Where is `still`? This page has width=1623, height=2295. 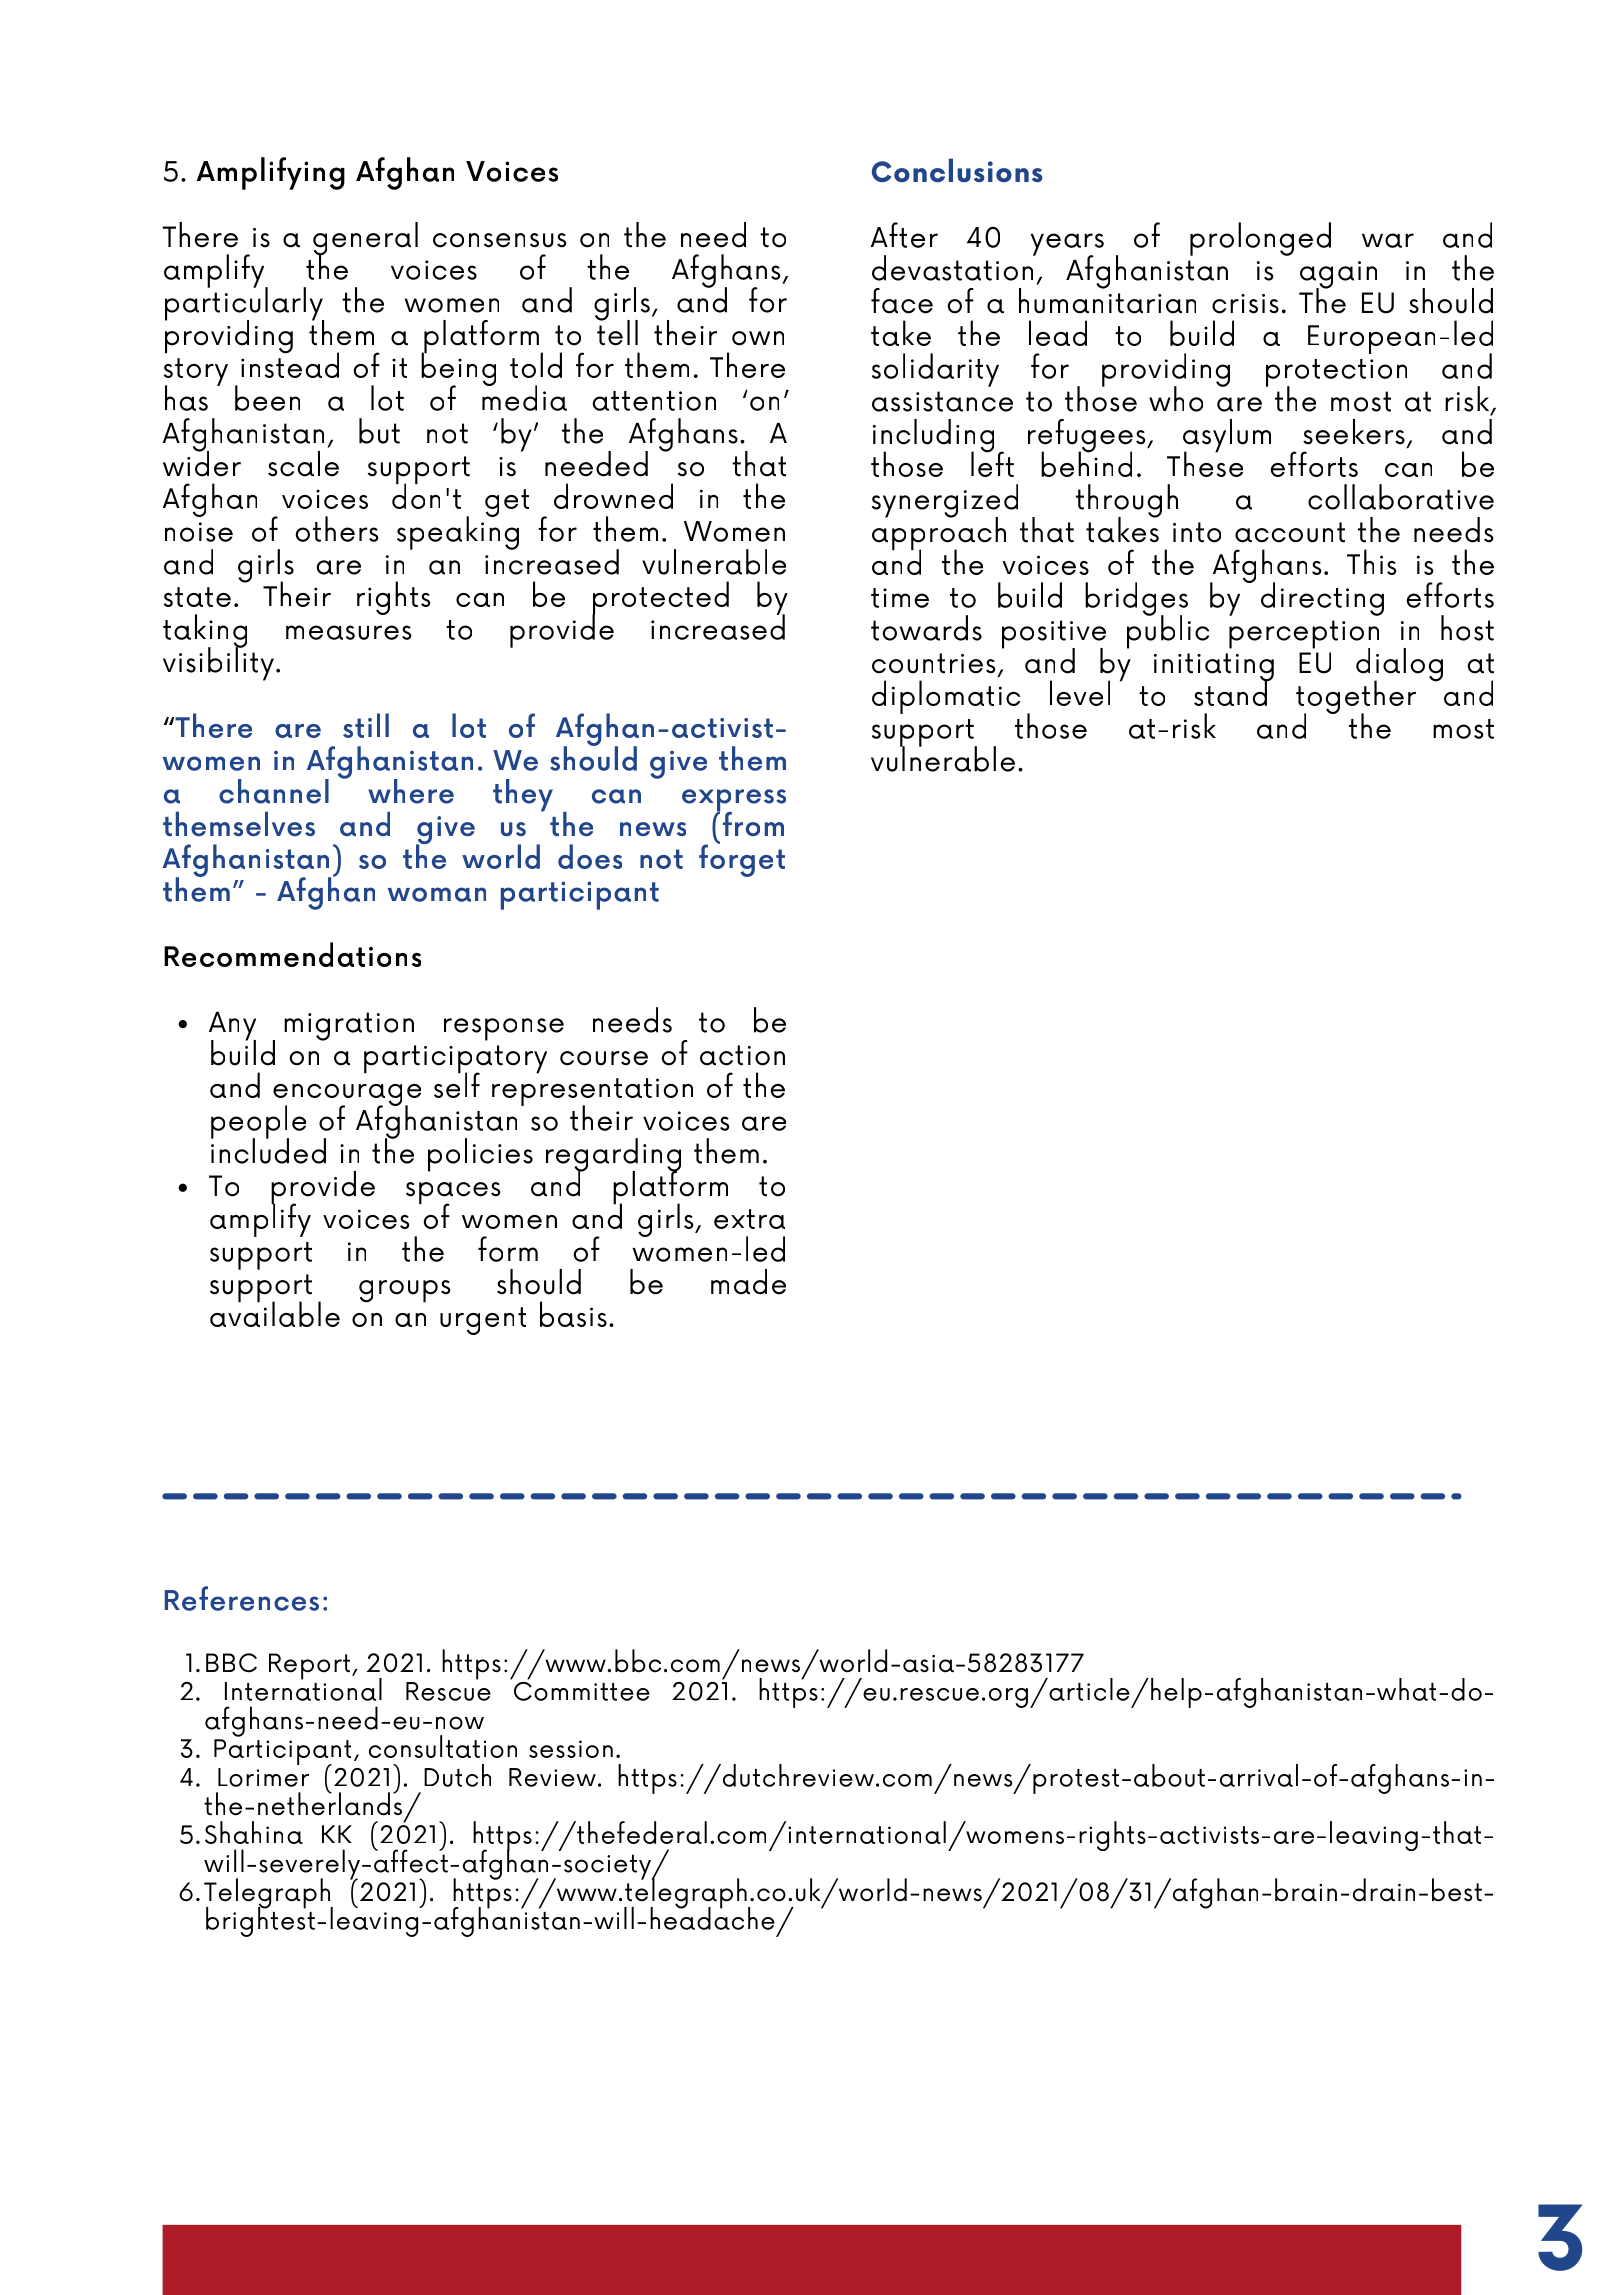 still is located at coordinates (366, 725).
